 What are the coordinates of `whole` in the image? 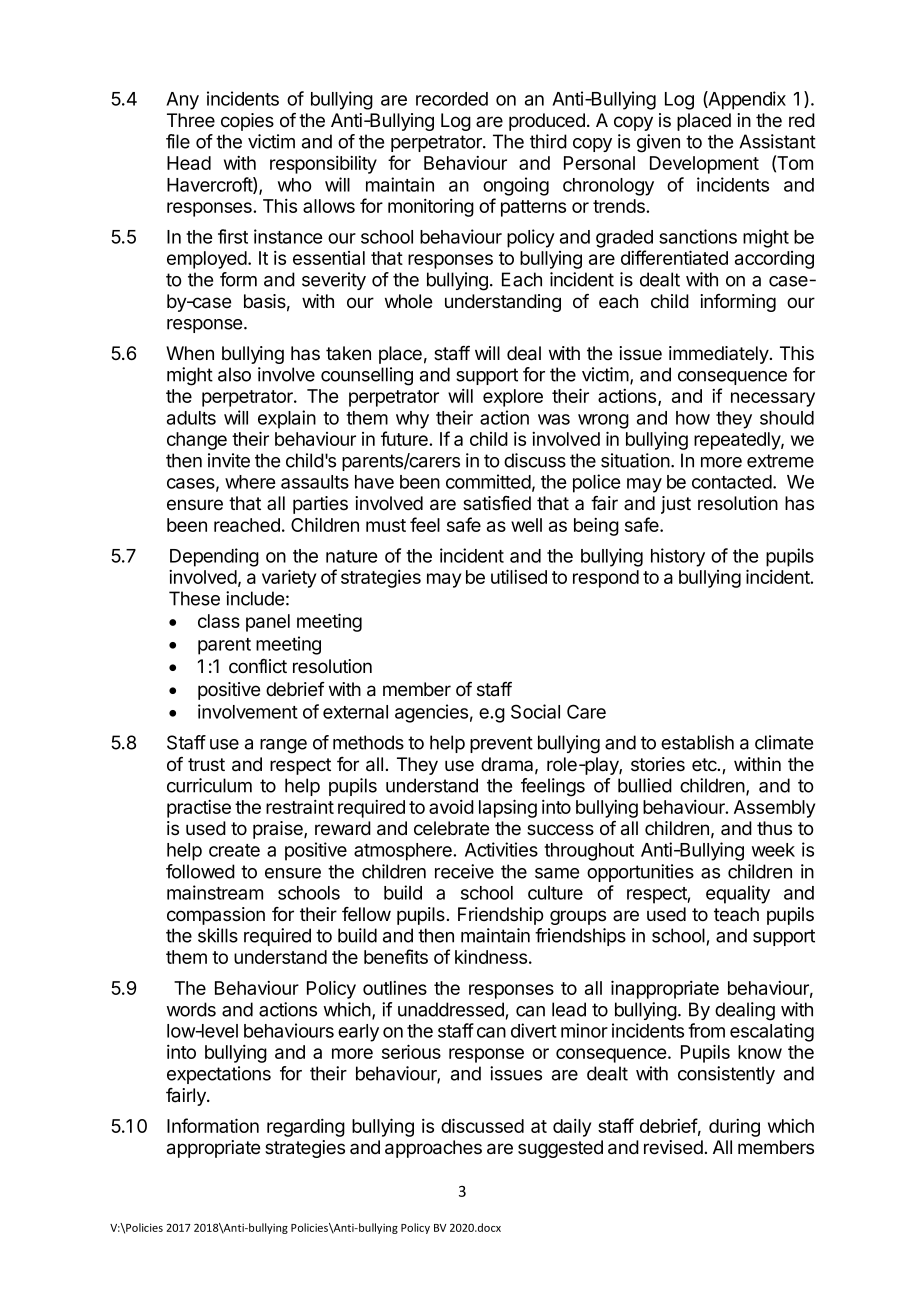 It's located at (408, 301).
